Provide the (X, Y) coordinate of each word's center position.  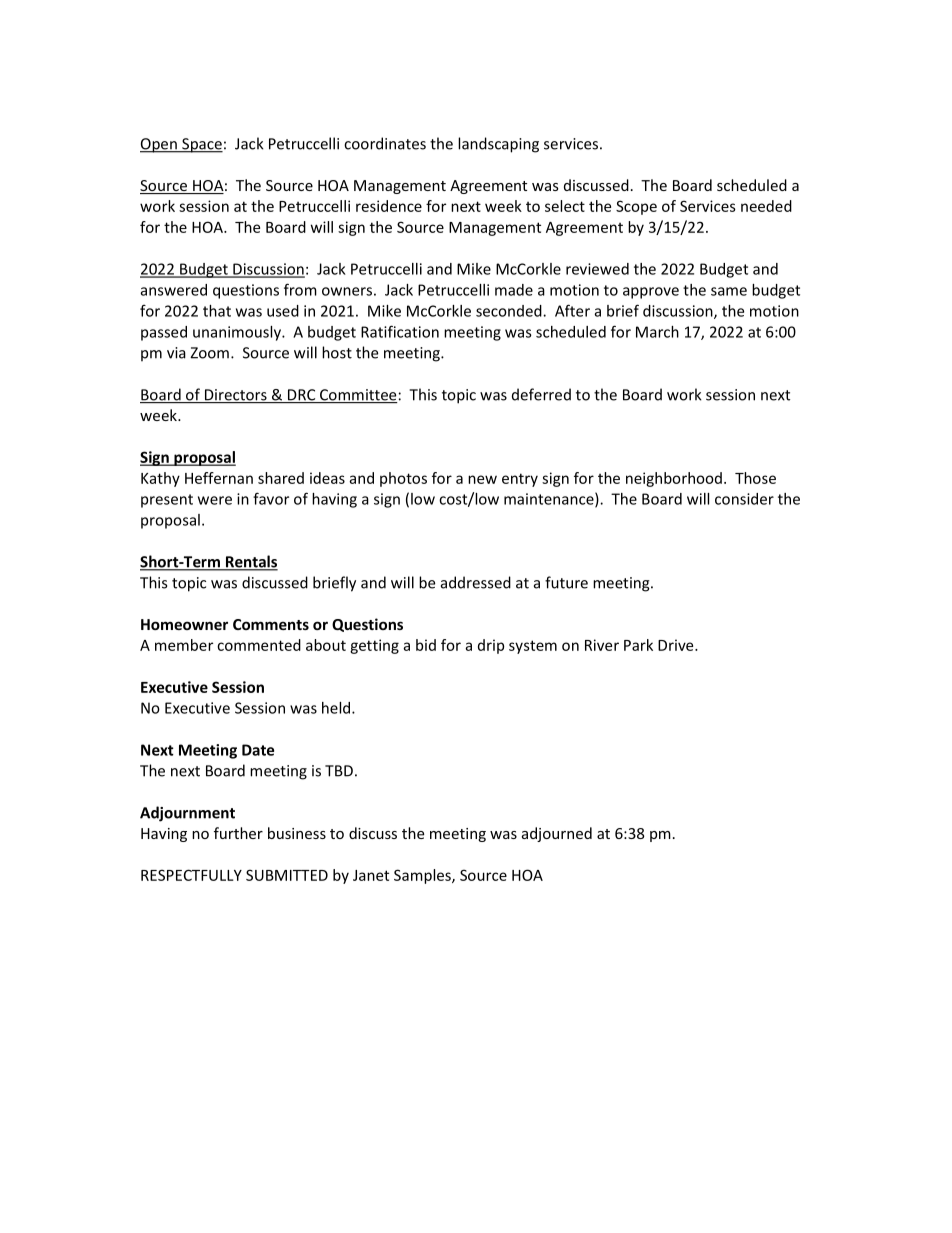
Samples (423, 876)
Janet (371, 875)
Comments (271, 624)
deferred (541, 394)
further (238, 833)
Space (201, 145)
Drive (677, 645)
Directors (235, 396)
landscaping (498, 145)
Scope (636, 207)
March (657, 332)
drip (491, 646)
